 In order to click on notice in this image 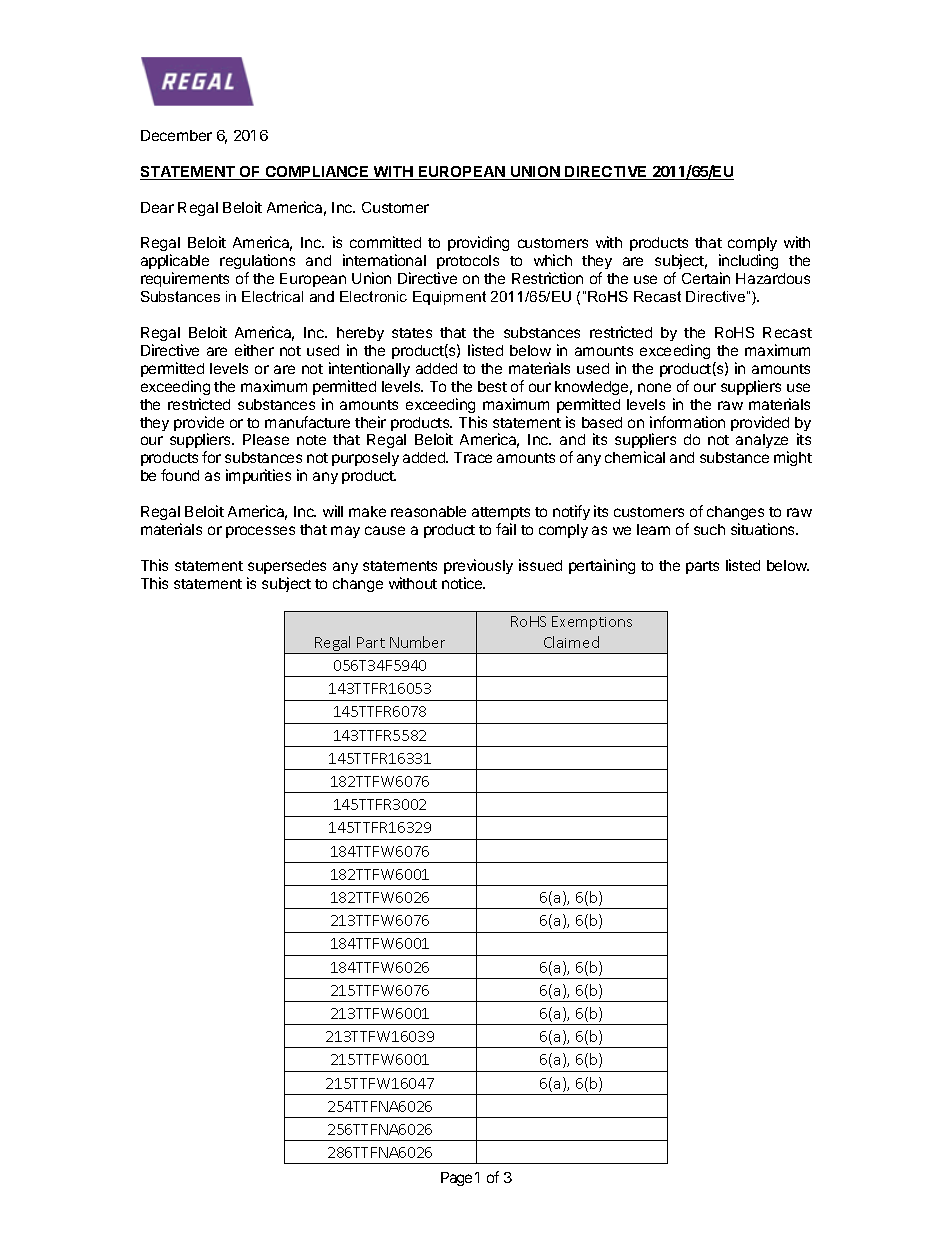, I will do `click(463, 583)`.
